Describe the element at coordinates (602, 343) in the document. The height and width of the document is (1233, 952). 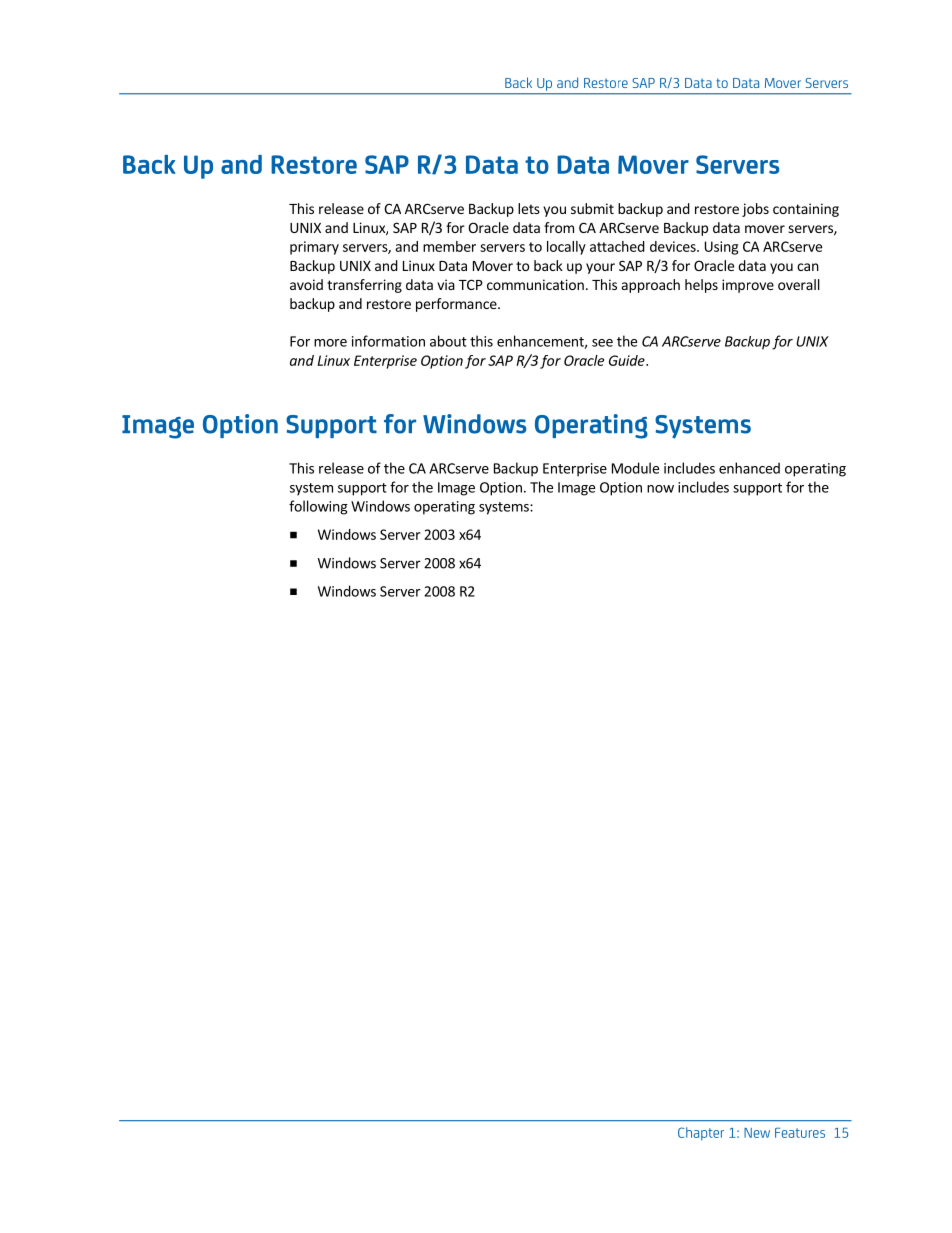
I see `see` at that location.
